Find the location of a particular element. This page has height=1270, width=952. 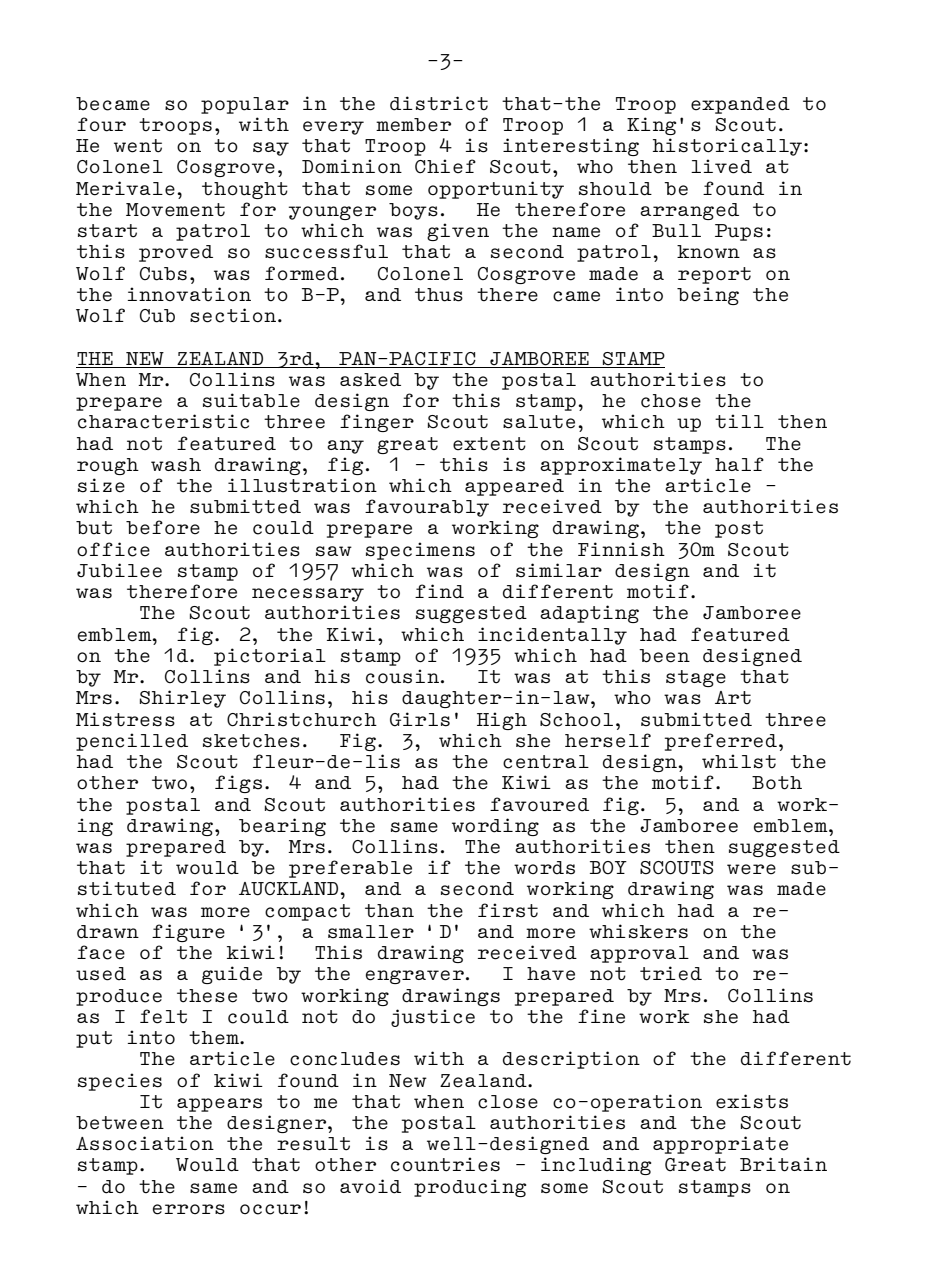

stage is located at coordinates (696, 678).
